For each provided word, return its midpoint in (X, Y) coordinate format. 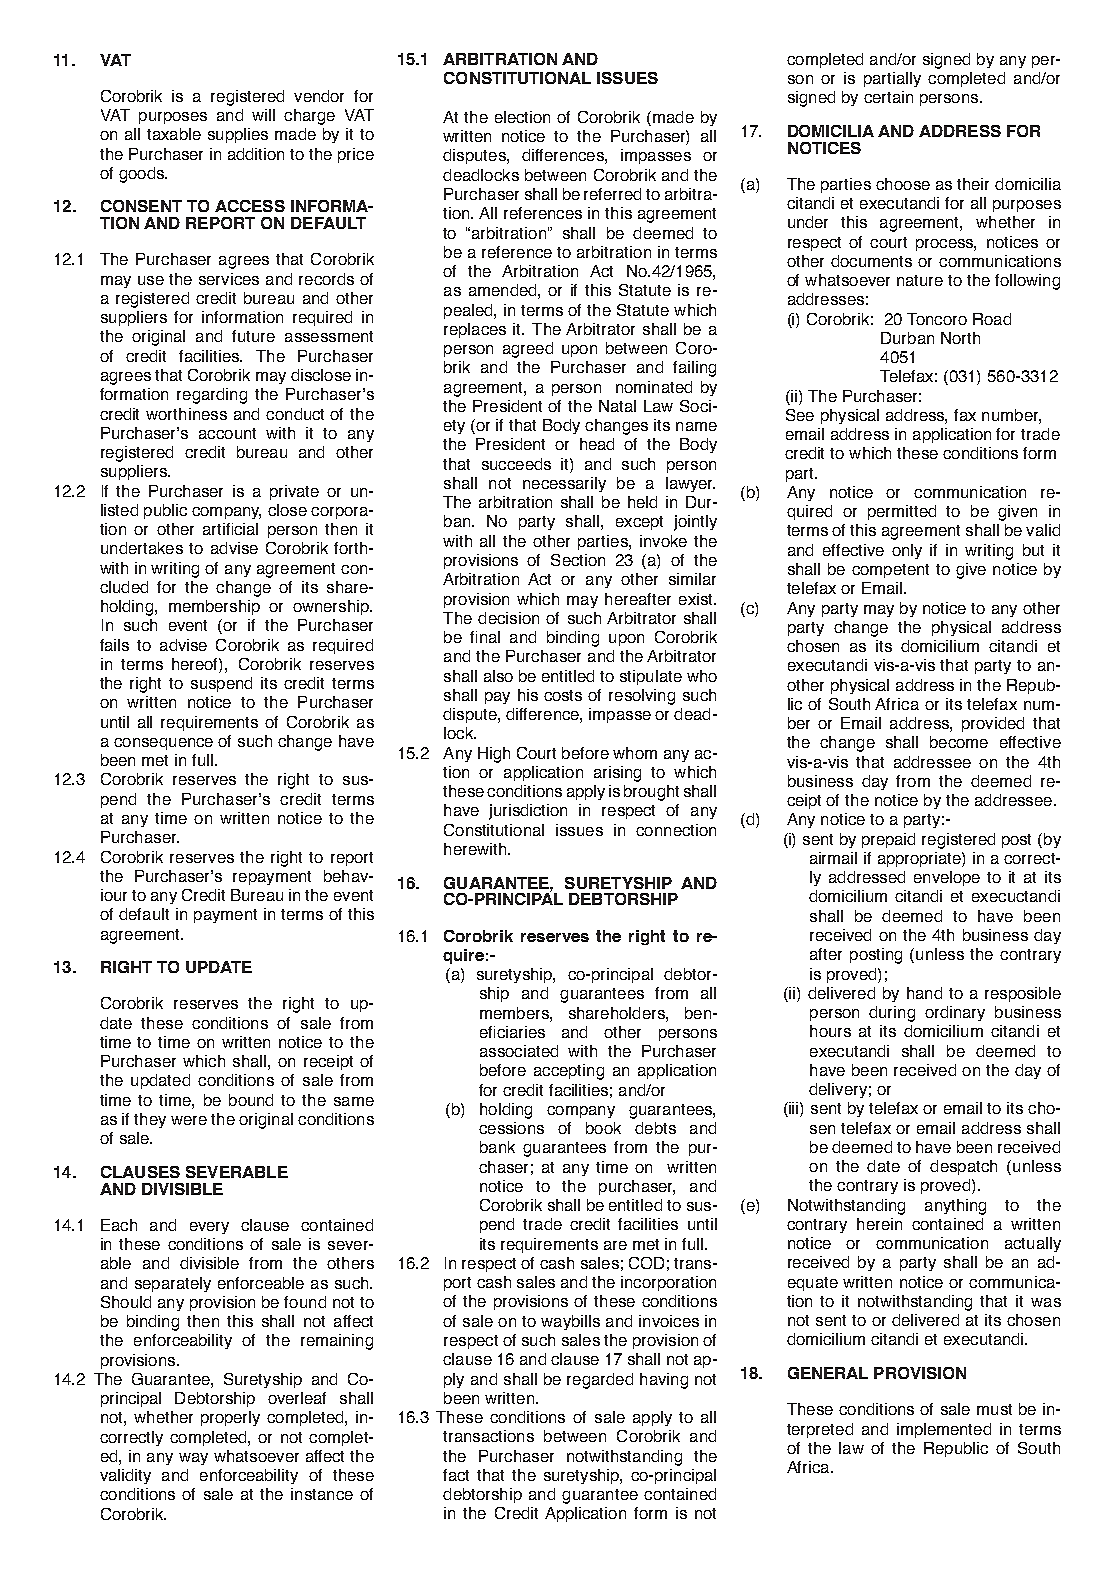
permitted (902, 512)
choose (903, 184)
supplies (238, 135)
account (227, 433)
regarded (600, 1381)
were (189, 1120)
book (603, 1128)
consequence (163, 744)
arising (617, 774)
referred (612, 194)
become (959, 742)
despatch (963, 1167)
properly (230, 1418)
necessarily (564, 484)
